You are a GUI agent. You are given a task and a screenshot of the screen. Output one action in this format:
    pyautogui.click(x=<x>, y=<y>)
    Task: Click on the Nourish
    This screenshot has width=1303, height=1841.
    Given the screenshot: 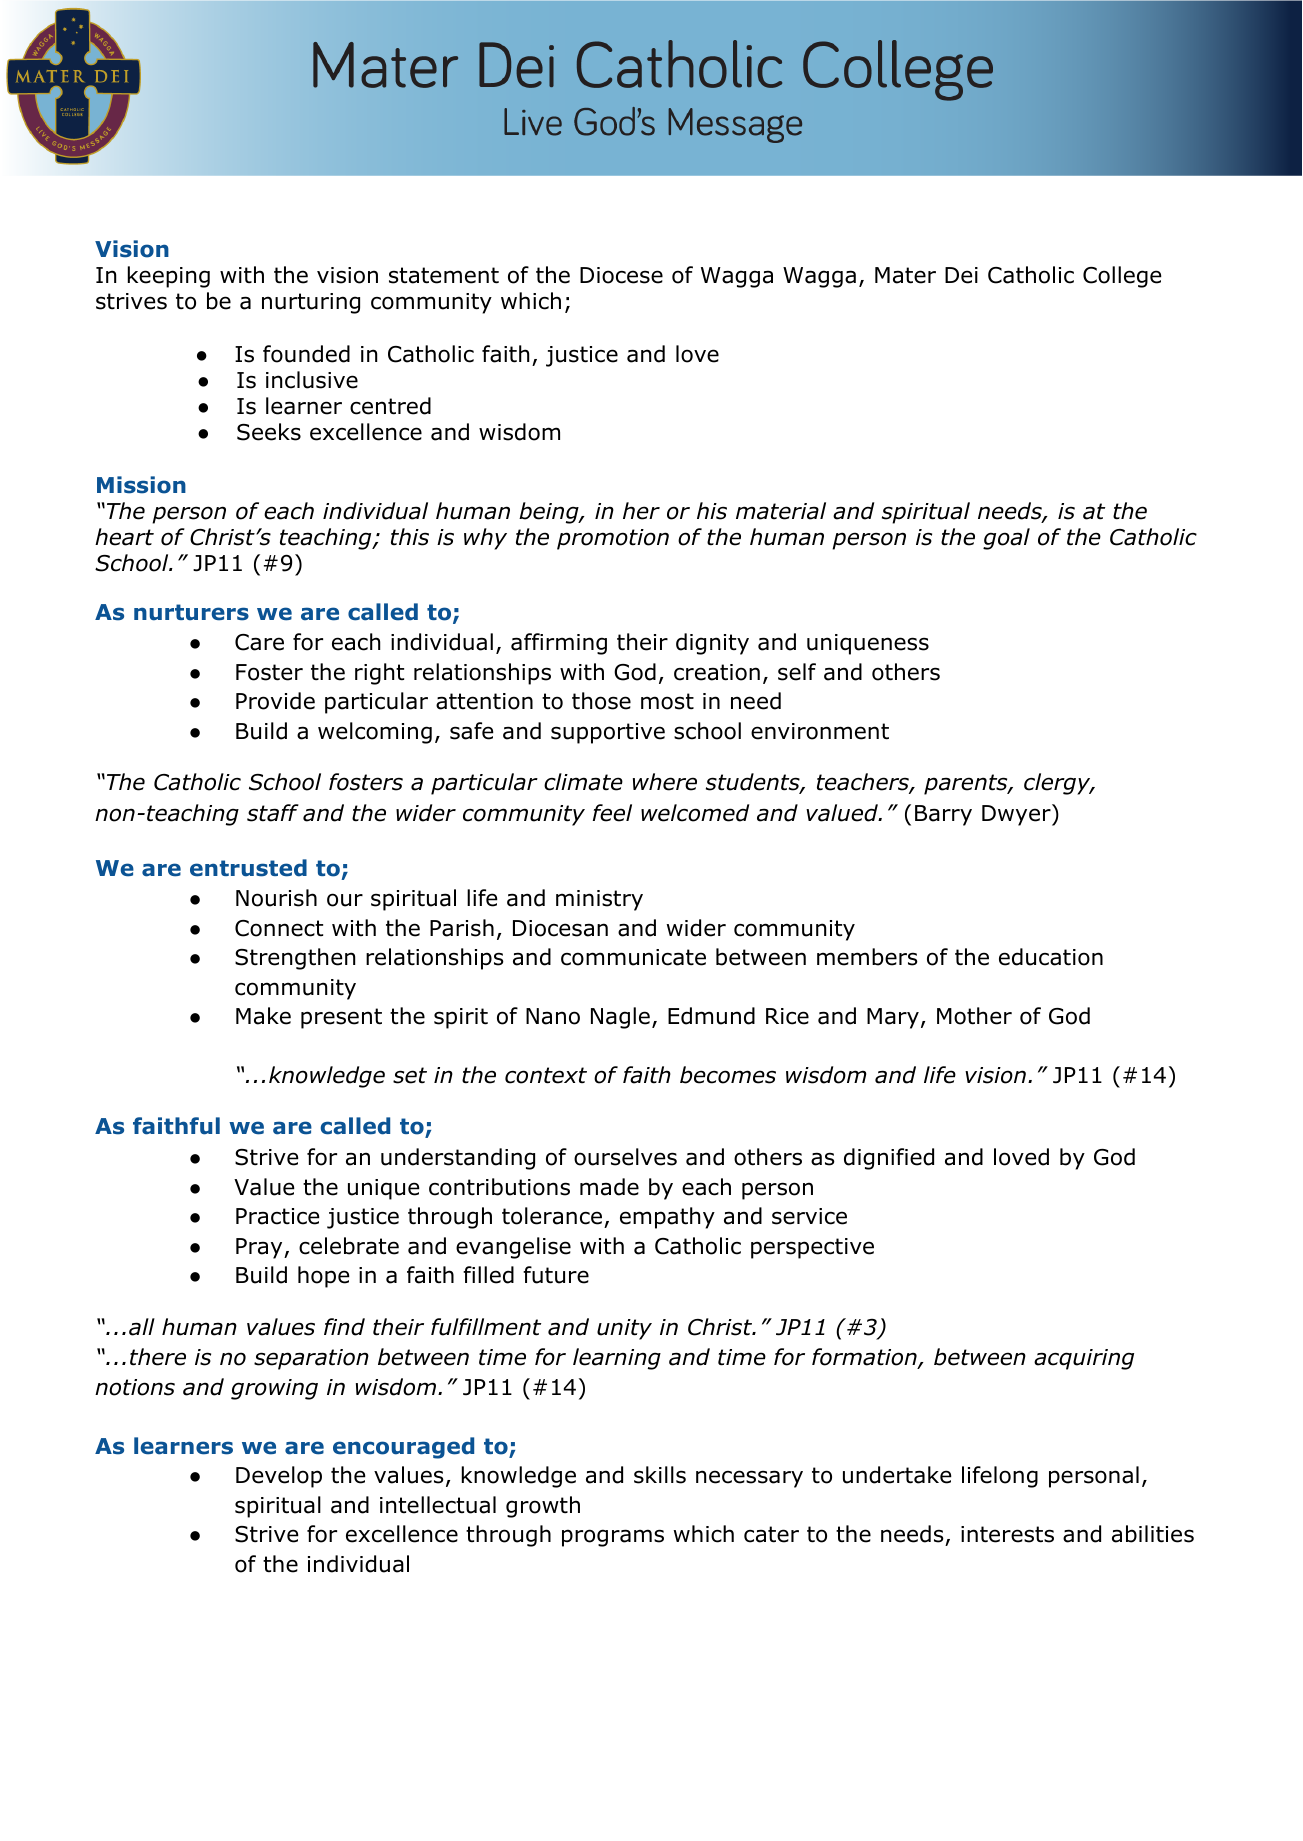 What is the action you would take?
    pyautogui.click(x=276, y=898)
